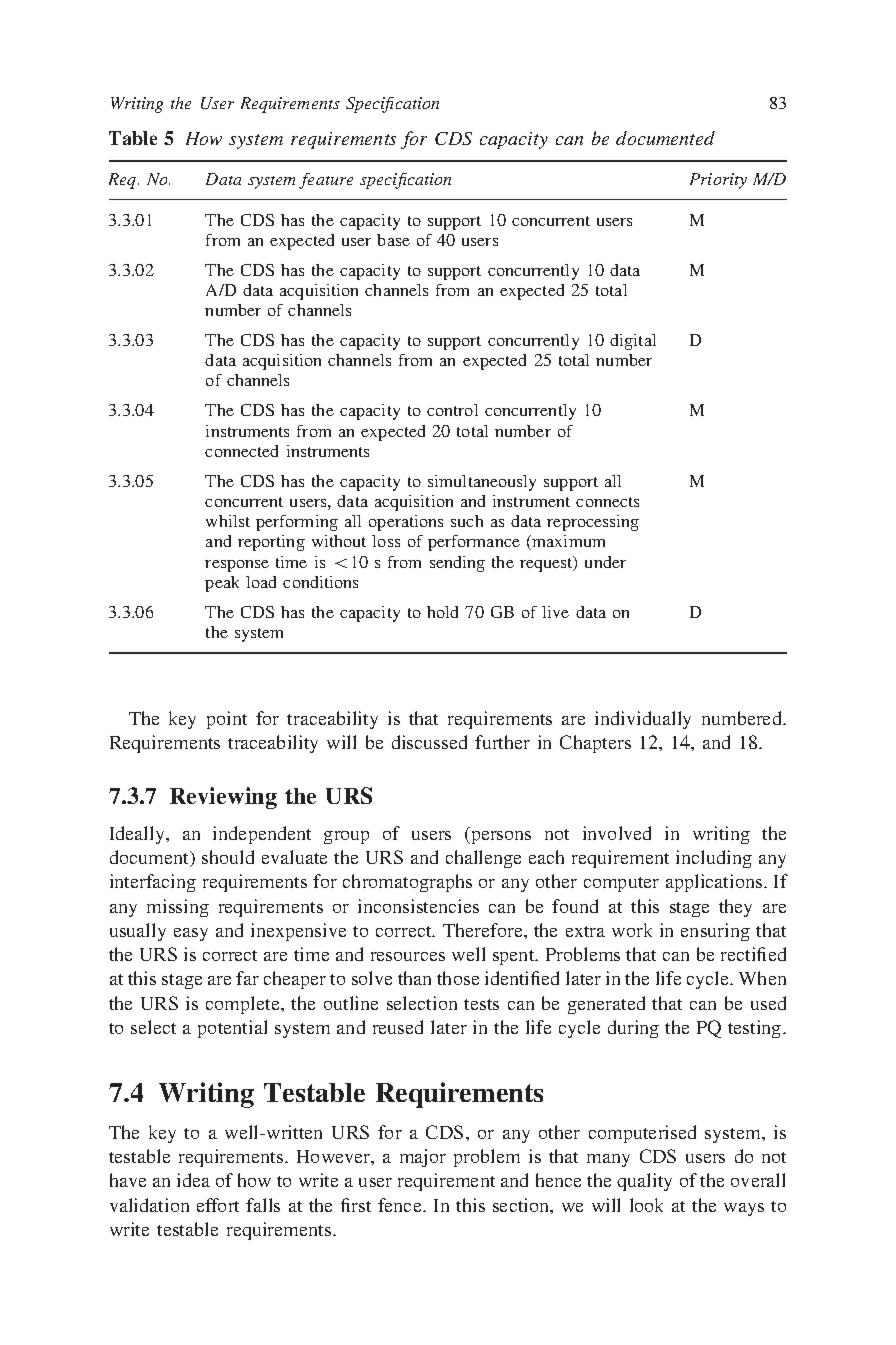 The image size is (896, 1345). Describe the element at coordinates (714, 859) in the image. I see `including` at that location.
